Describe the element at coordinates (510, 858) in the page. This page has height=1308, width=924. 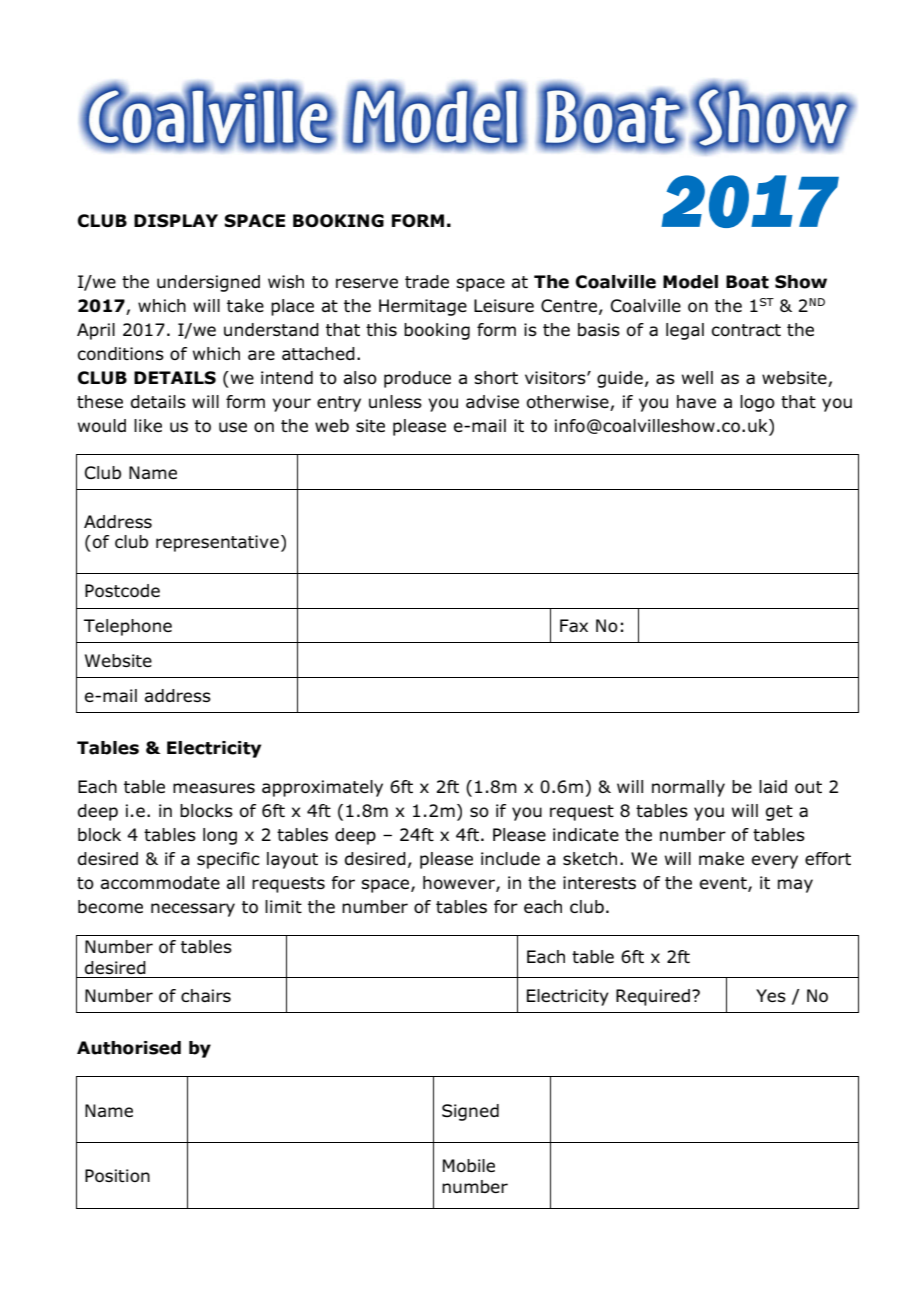
I see `include` at that location.
